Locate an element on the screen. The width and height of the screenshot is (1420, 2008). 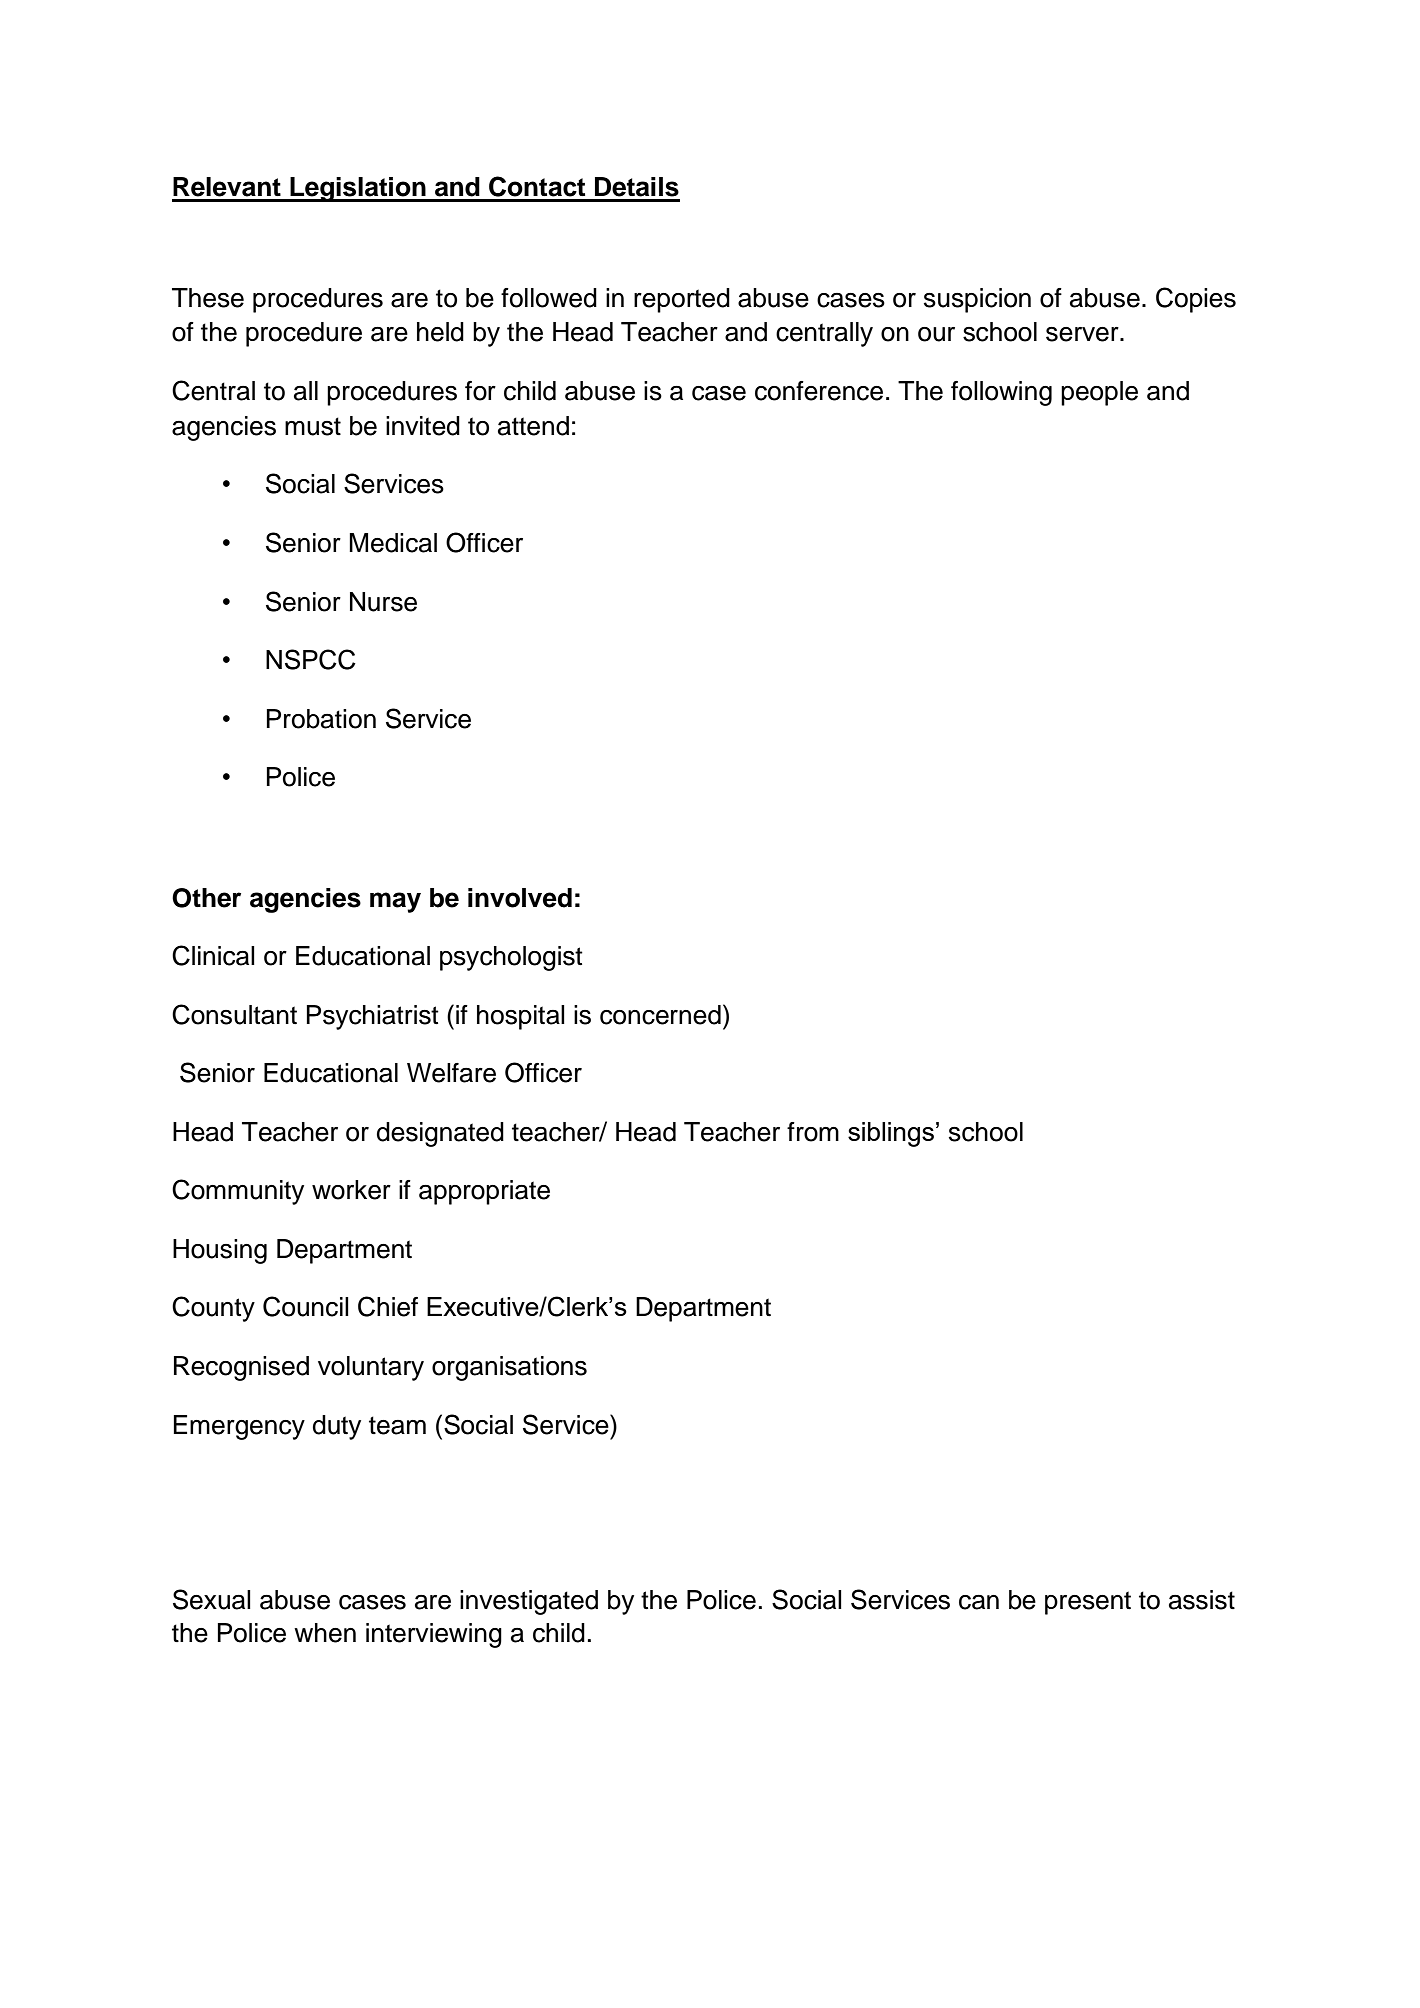
suspicion is located at coordinates (977, 300).
